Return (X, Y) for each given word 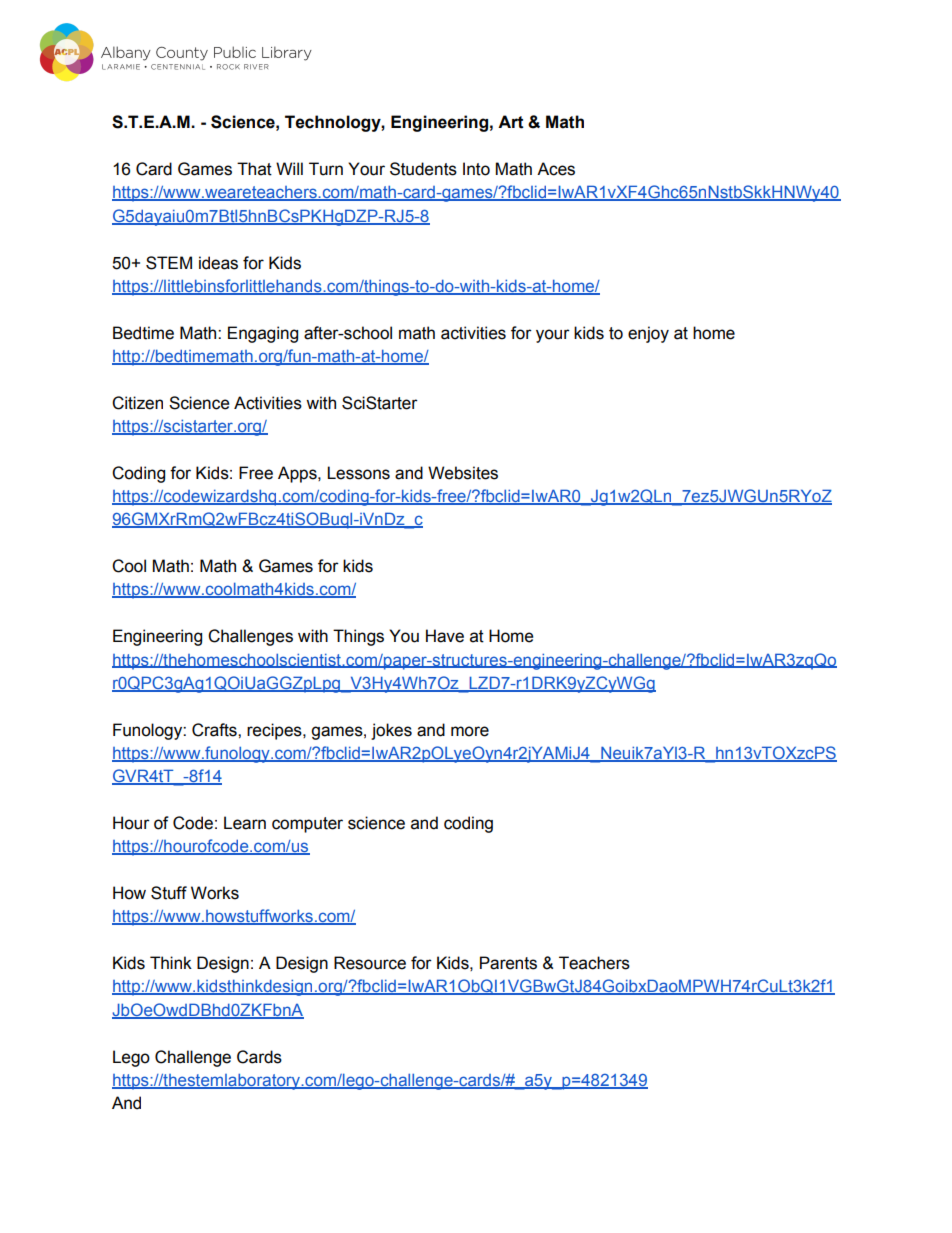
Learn (245, 823)
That (254, 169)
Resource (370, 963)
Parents (508, 963)
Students (423, 169)
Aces (556, 169)
